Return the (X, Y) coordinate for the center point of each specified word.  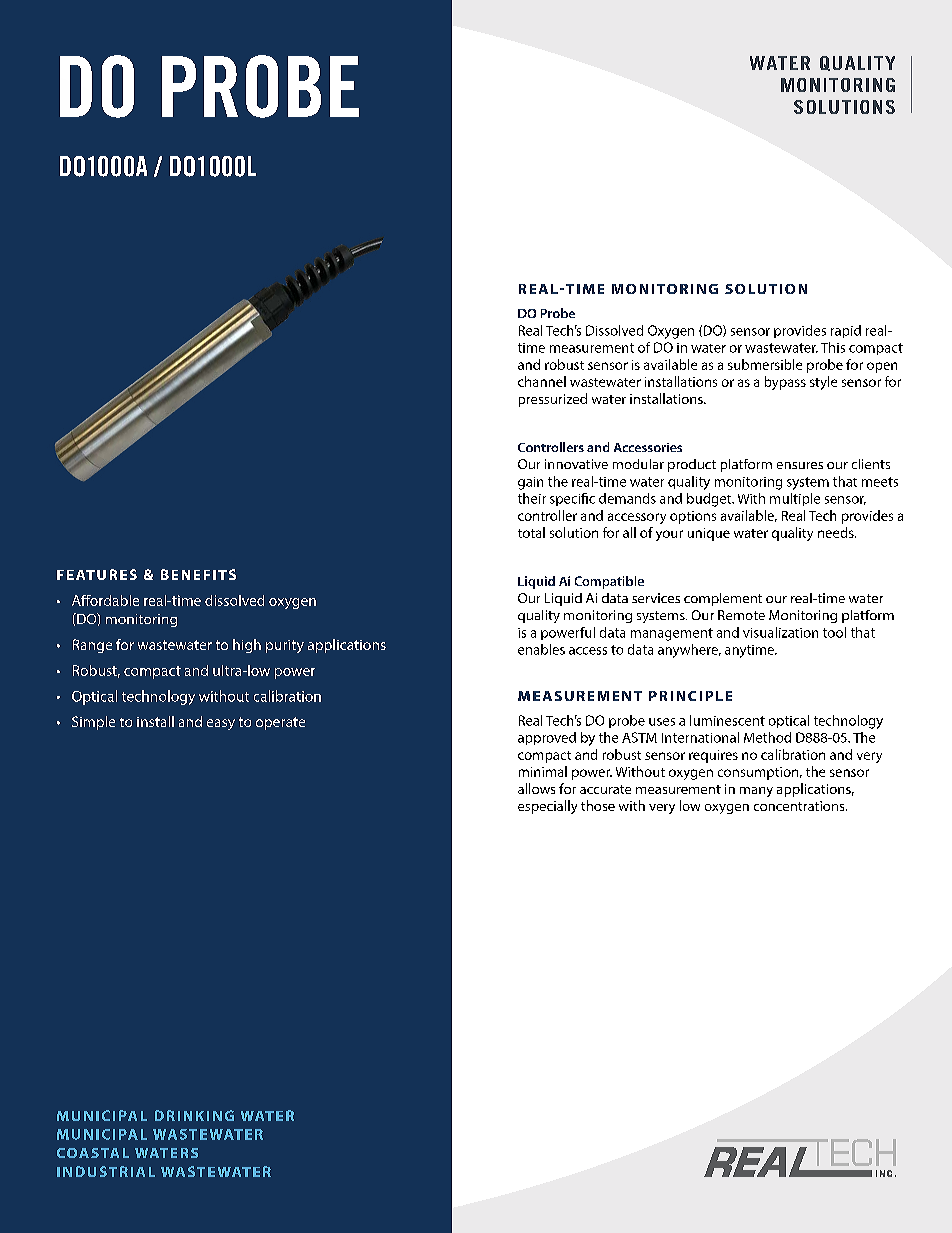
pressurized (553, 400)
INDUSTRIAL (106, 1171)
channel (542, 381)
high (247, 646)
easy (221, 724)
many (756, 792)
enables (541, 649)
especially (547, 807)
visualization (780, 632)
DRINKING (194, 1115)
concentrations (800, 806)
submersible (765, 364)
